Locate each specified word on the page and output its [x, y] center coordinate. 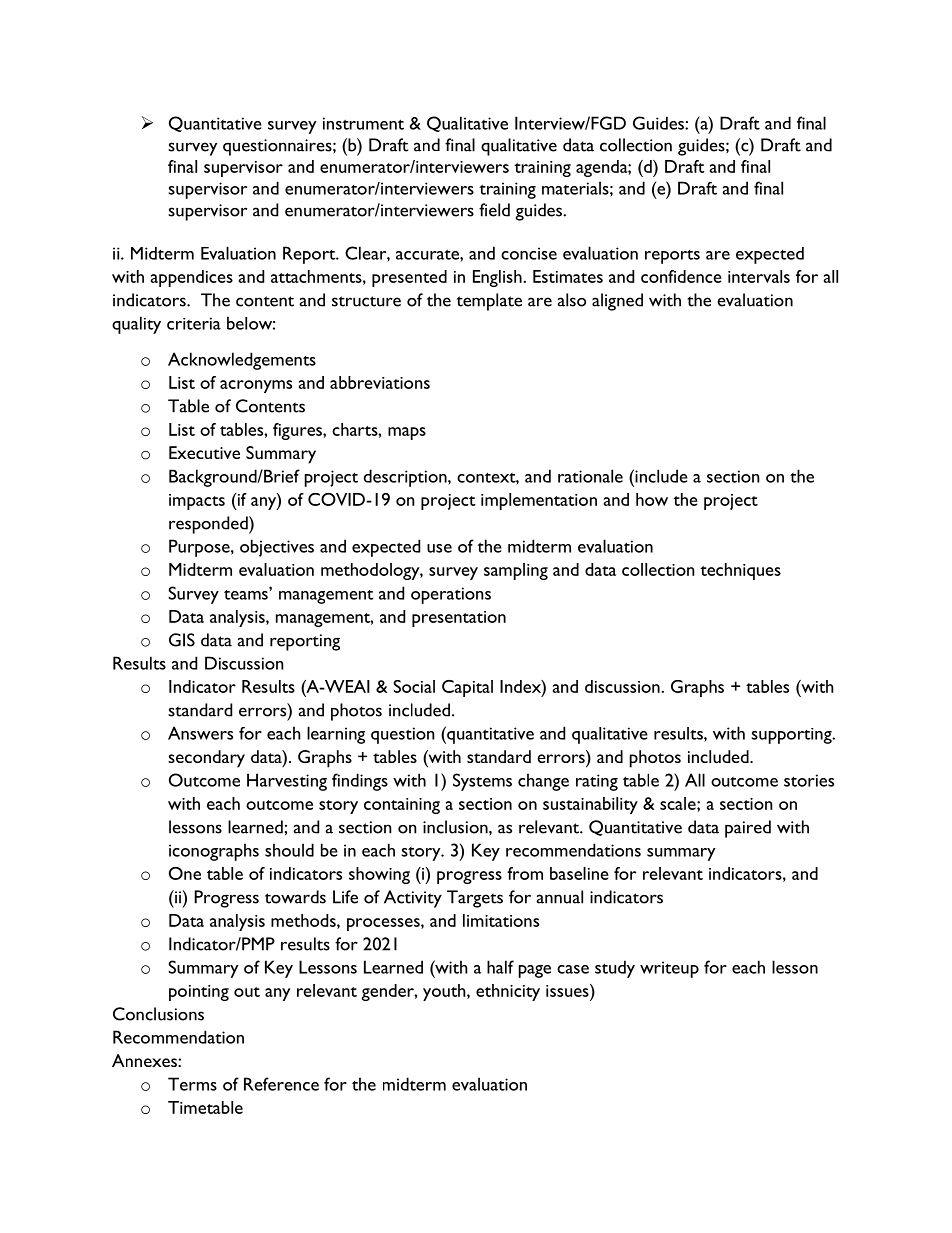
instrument [363, 123]
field [494, 210]
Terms [192, 1084]
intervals [759, 276]
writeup [669, 969]
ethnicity [508, 992]
